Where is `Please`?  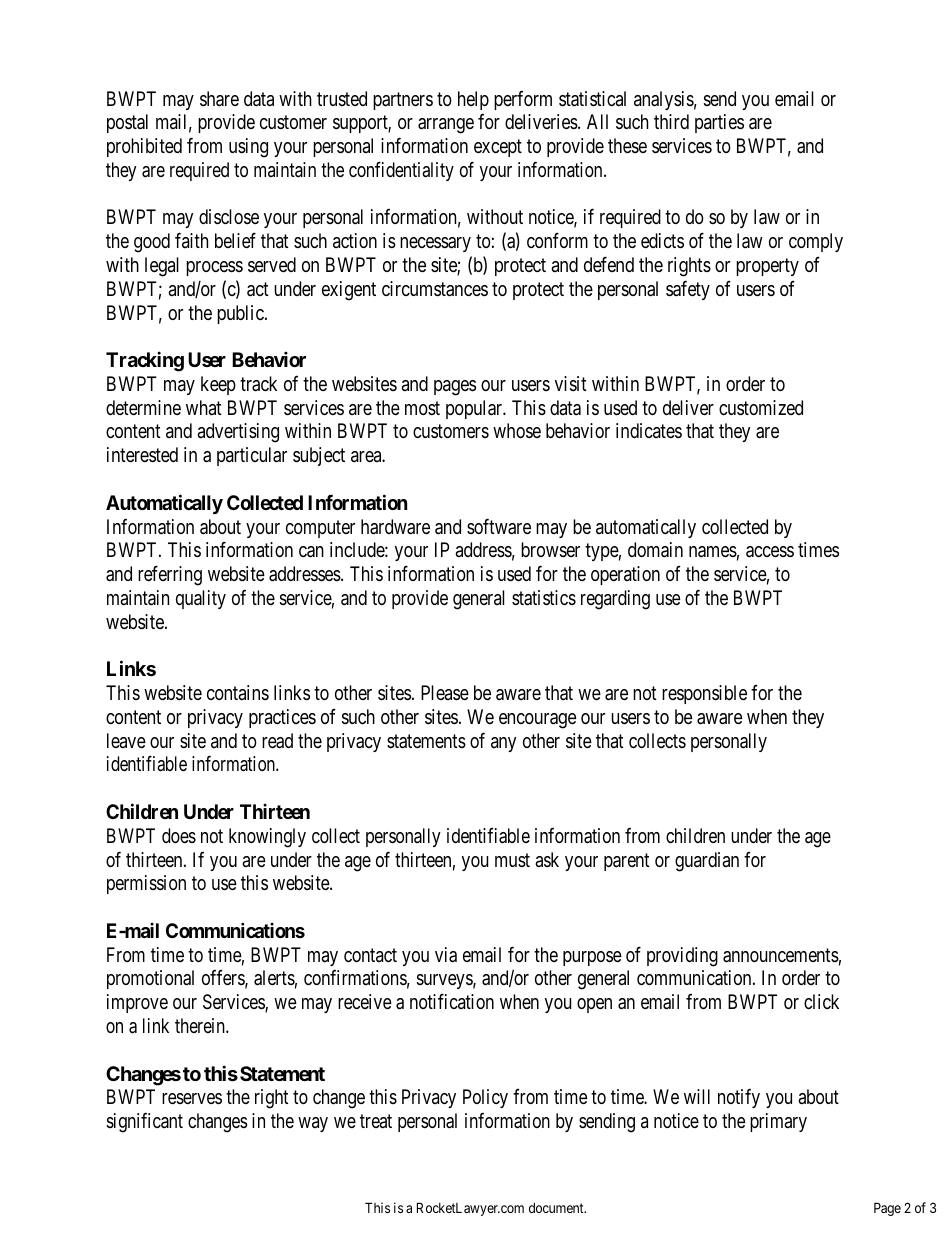
Please is located at coordinates (445, 693).
